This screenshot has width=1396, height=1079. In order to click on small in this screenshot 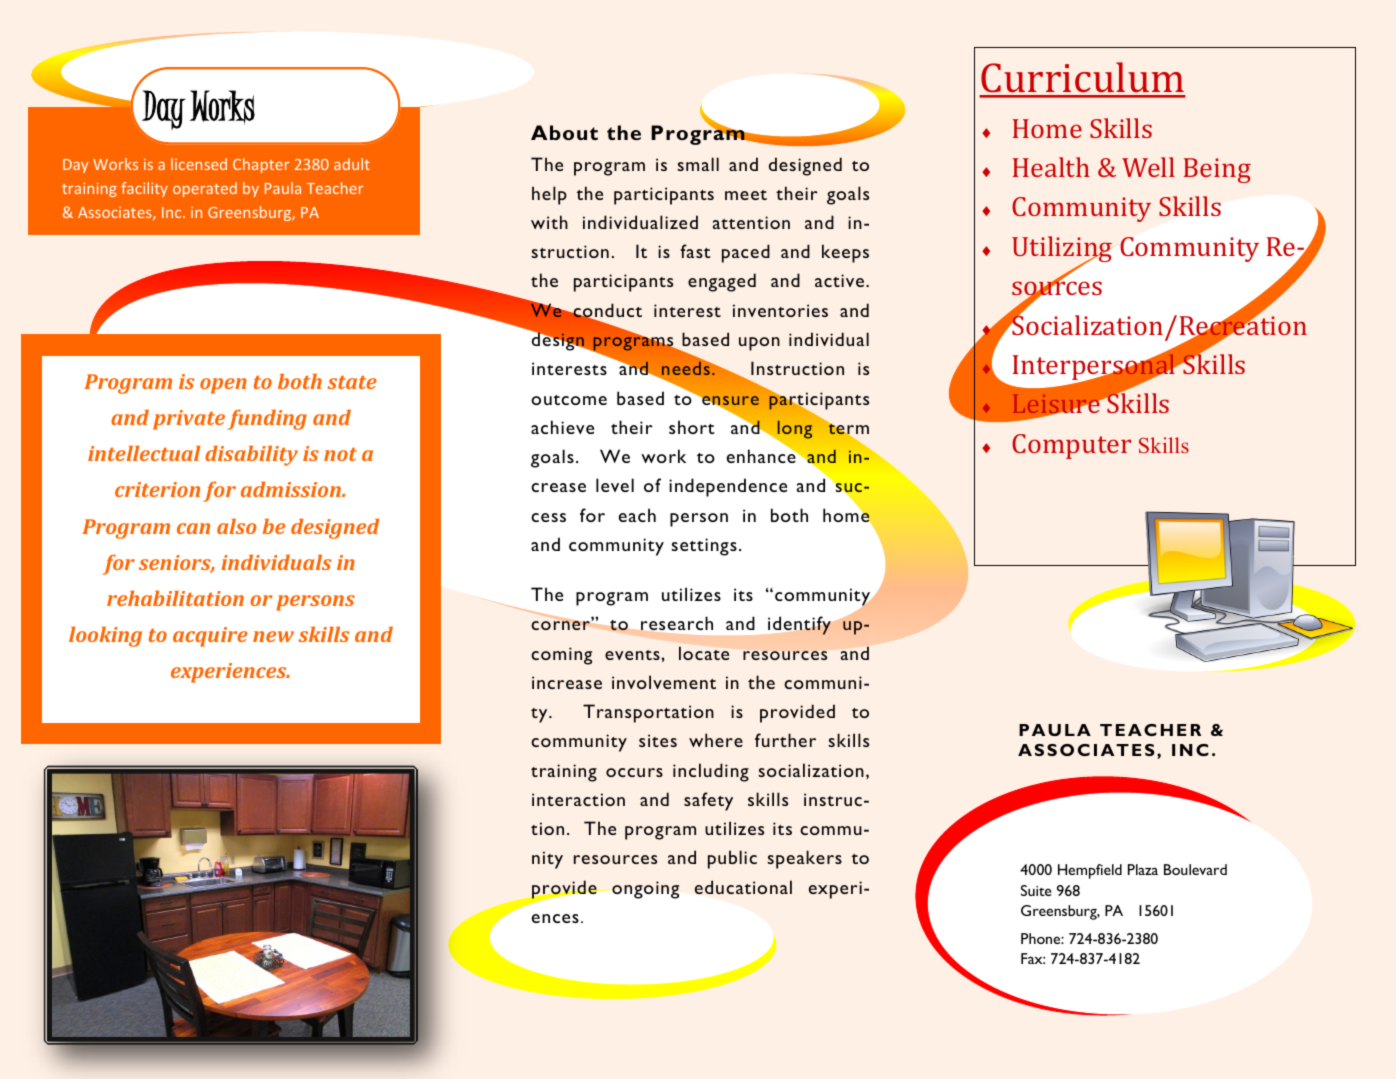, I will do `click(698, 164)`.
